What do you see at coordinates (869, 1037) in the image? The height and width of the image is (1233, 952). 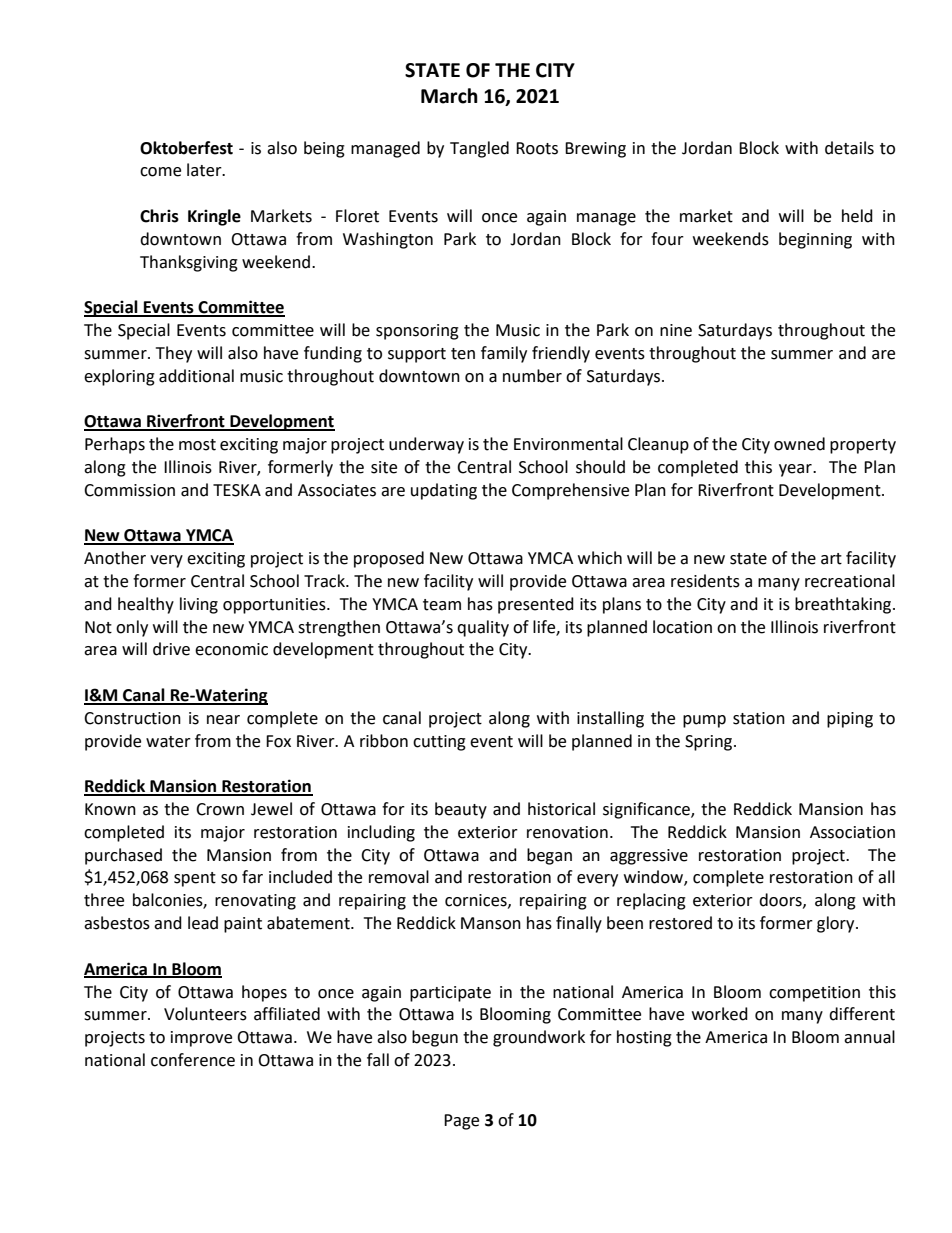 I see `annual` at bounding box center [869, 1037].
